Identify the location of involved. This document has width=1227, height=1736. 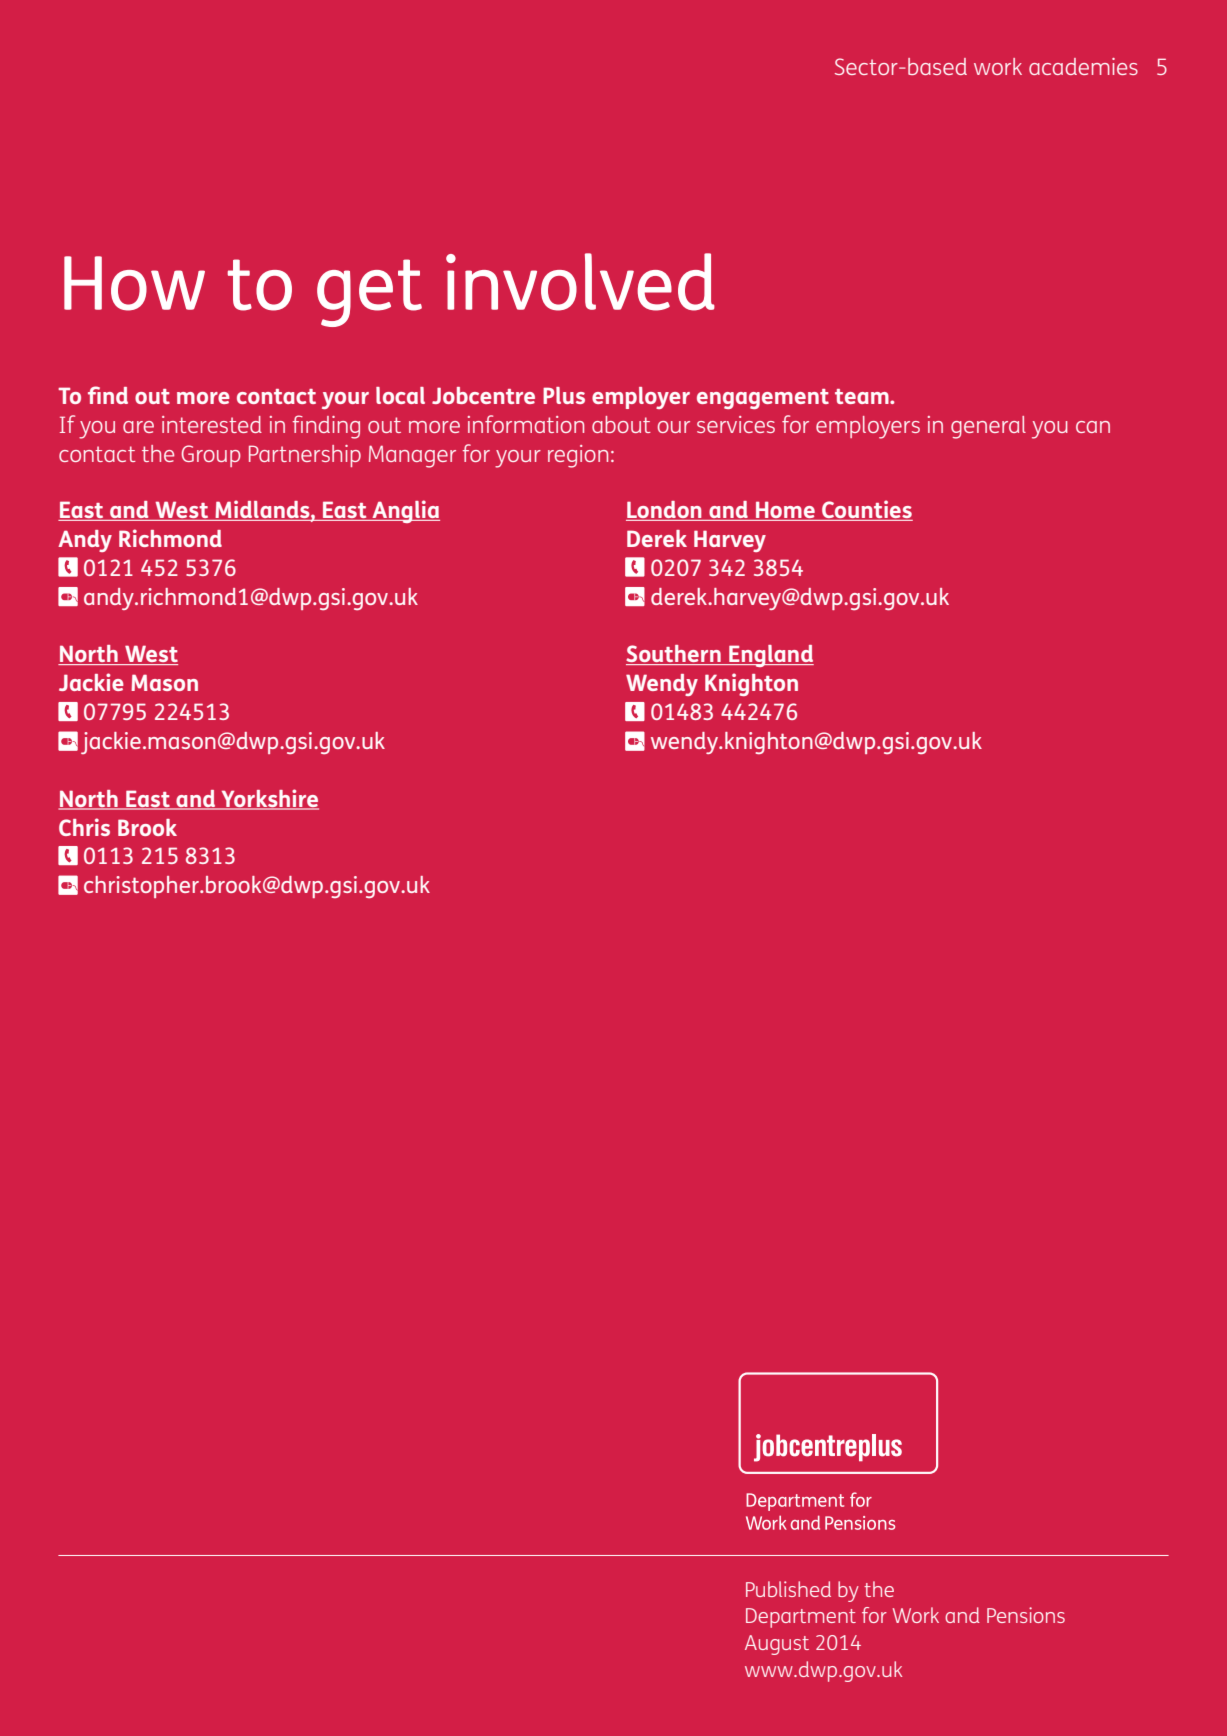
(580, 282).
